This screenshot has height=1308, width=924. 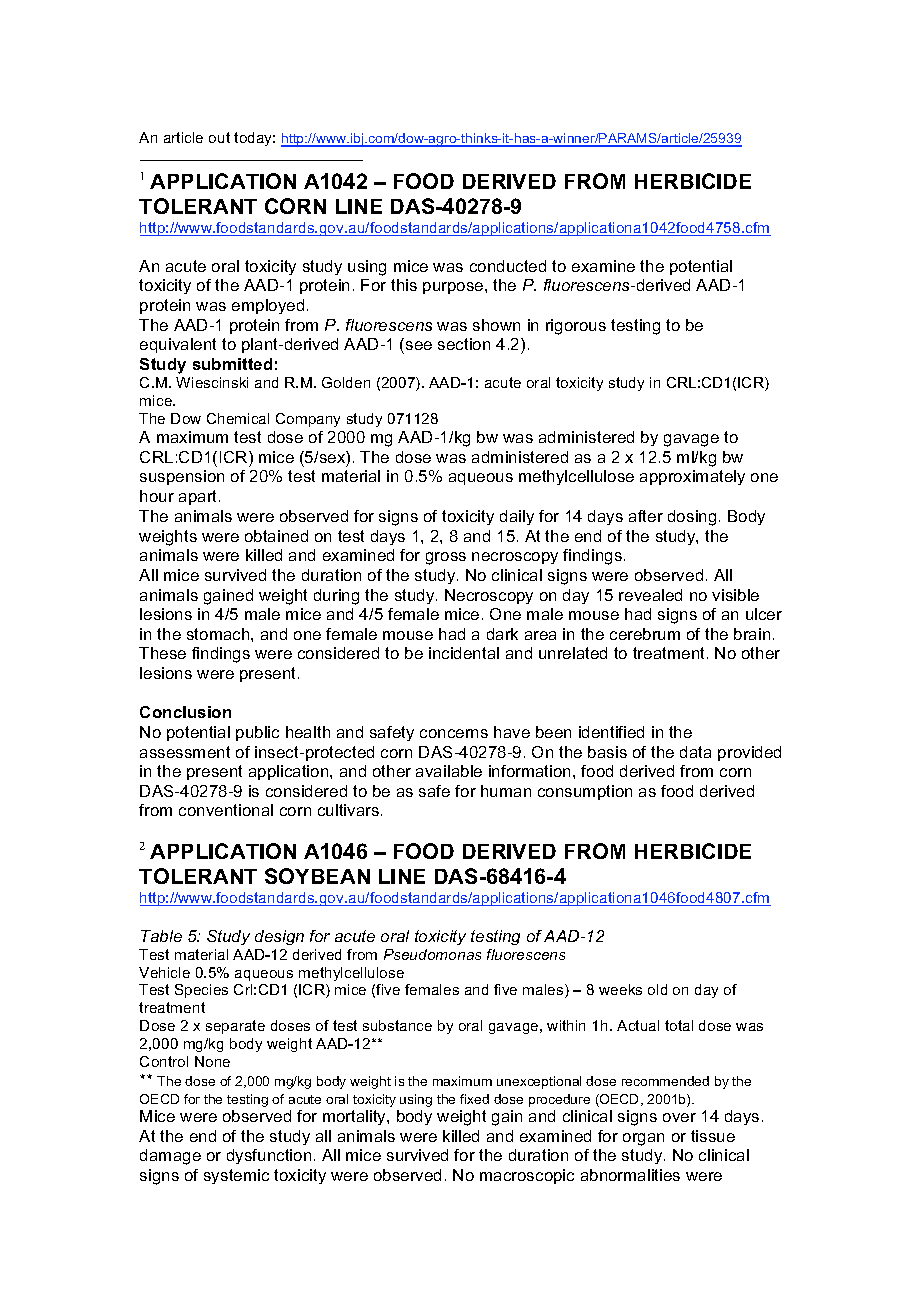 I want to click on out, so click(x=219, y=137).
